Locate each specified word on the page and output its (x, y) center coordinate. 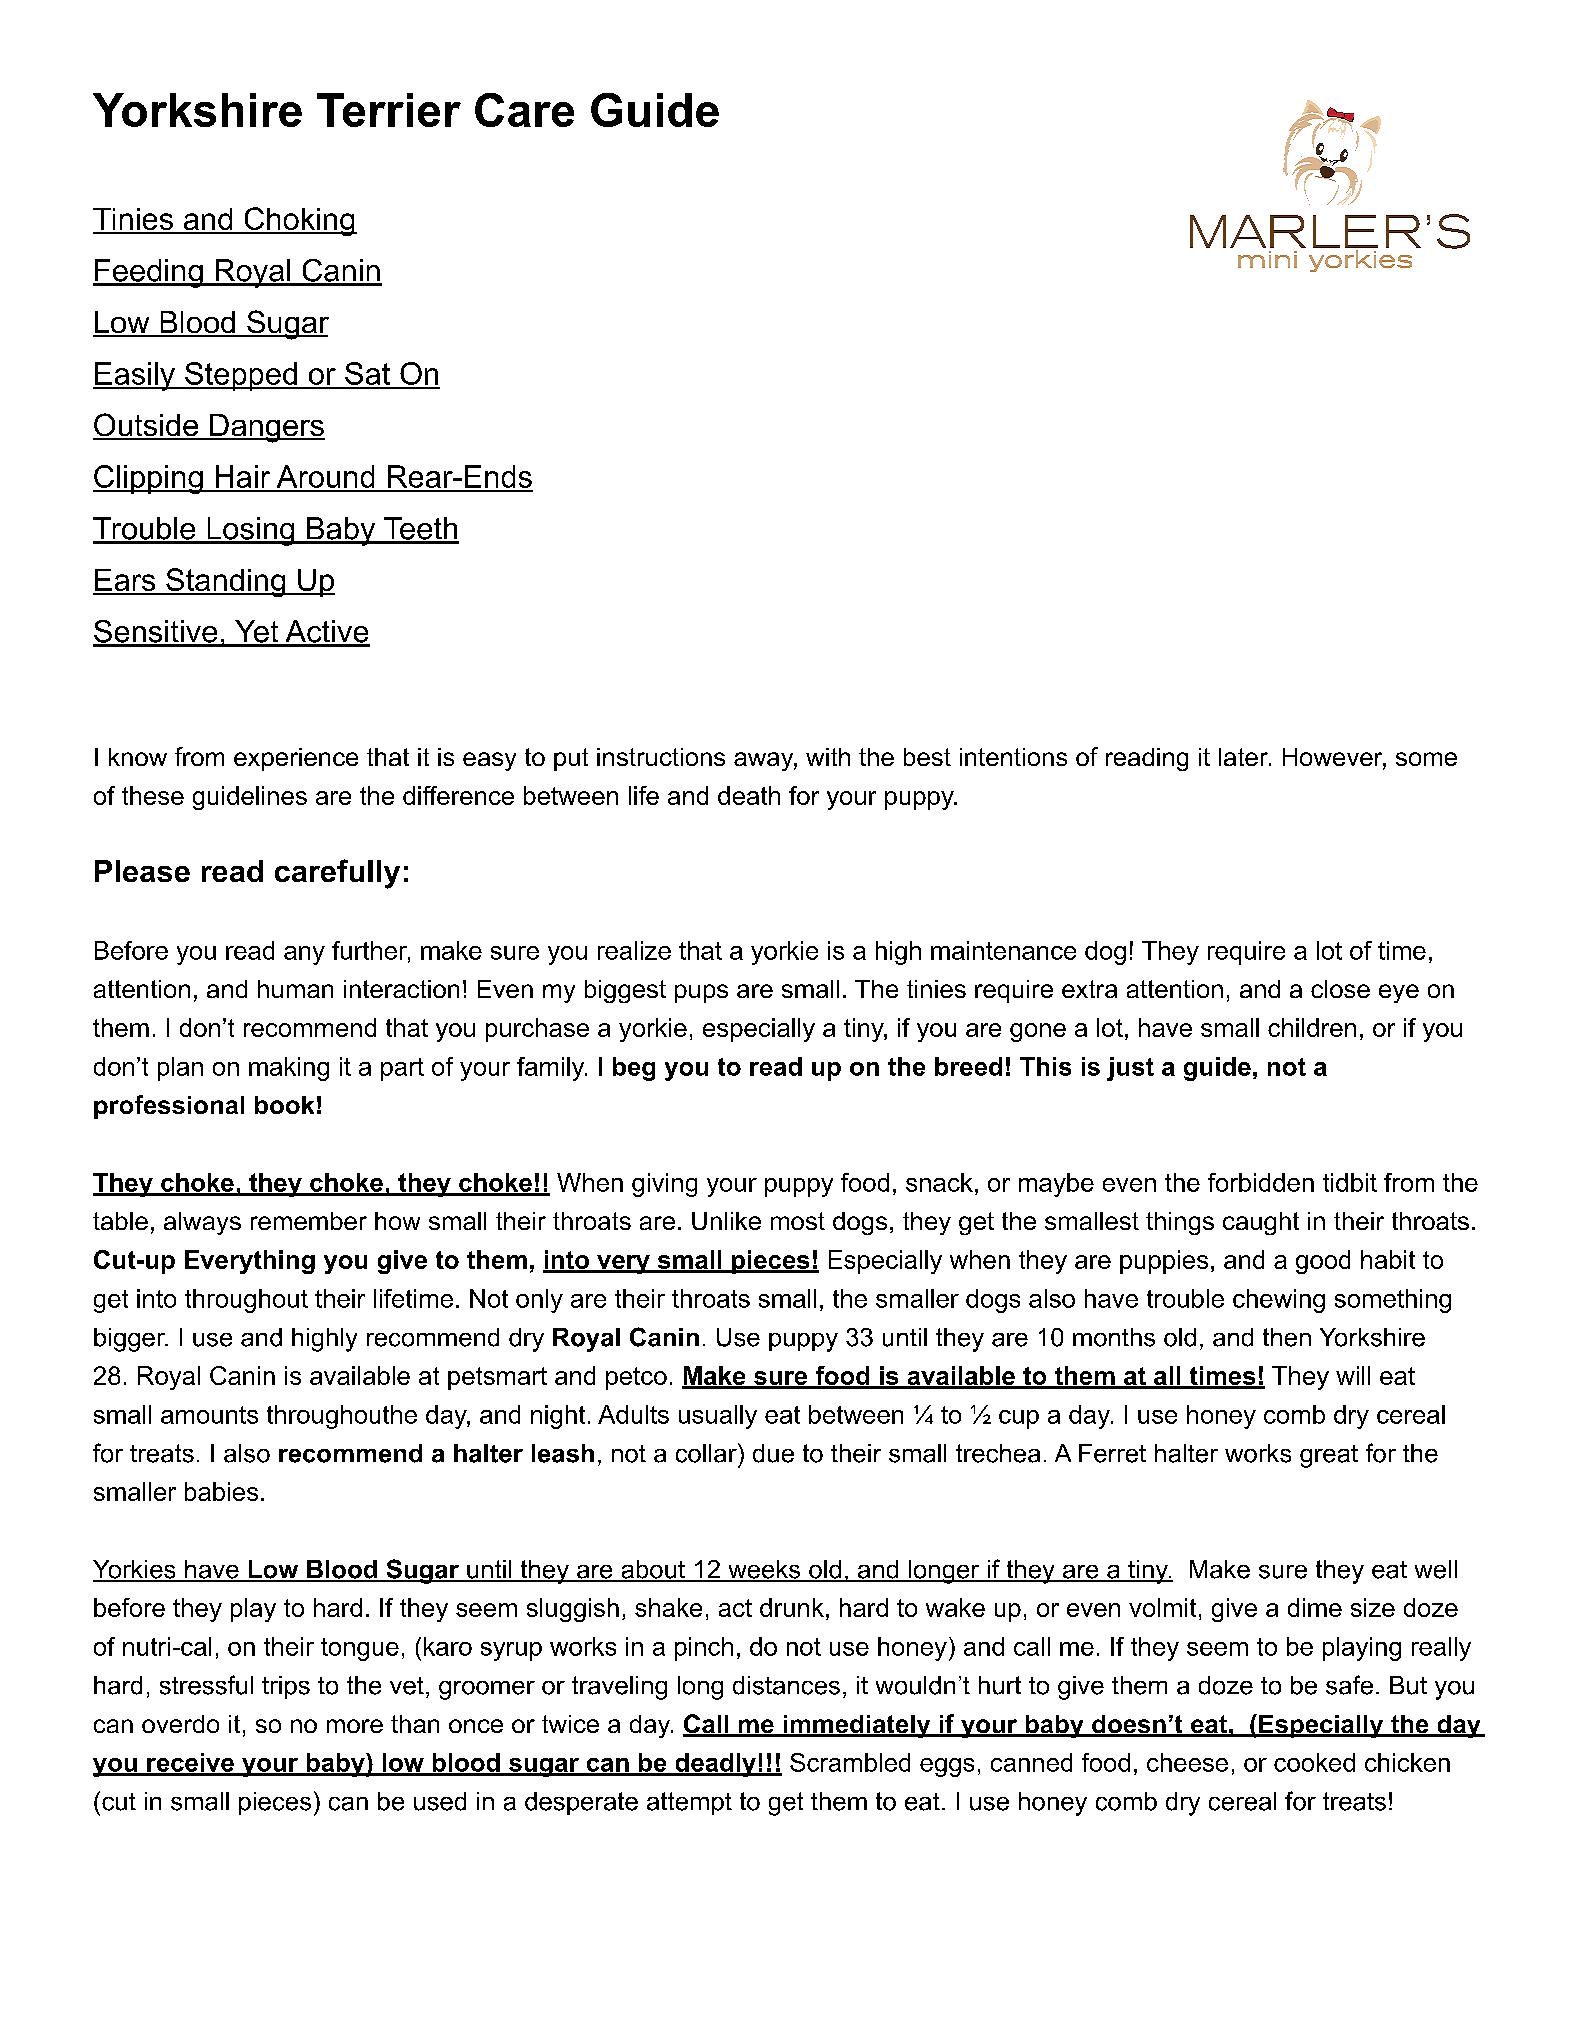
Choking (299, 221)
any (304, 955)
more (355, 1726)
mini (1267, 259)
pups (701, 993)
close (1340, 989)
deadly (715, 1765)
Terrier (389, 110)
